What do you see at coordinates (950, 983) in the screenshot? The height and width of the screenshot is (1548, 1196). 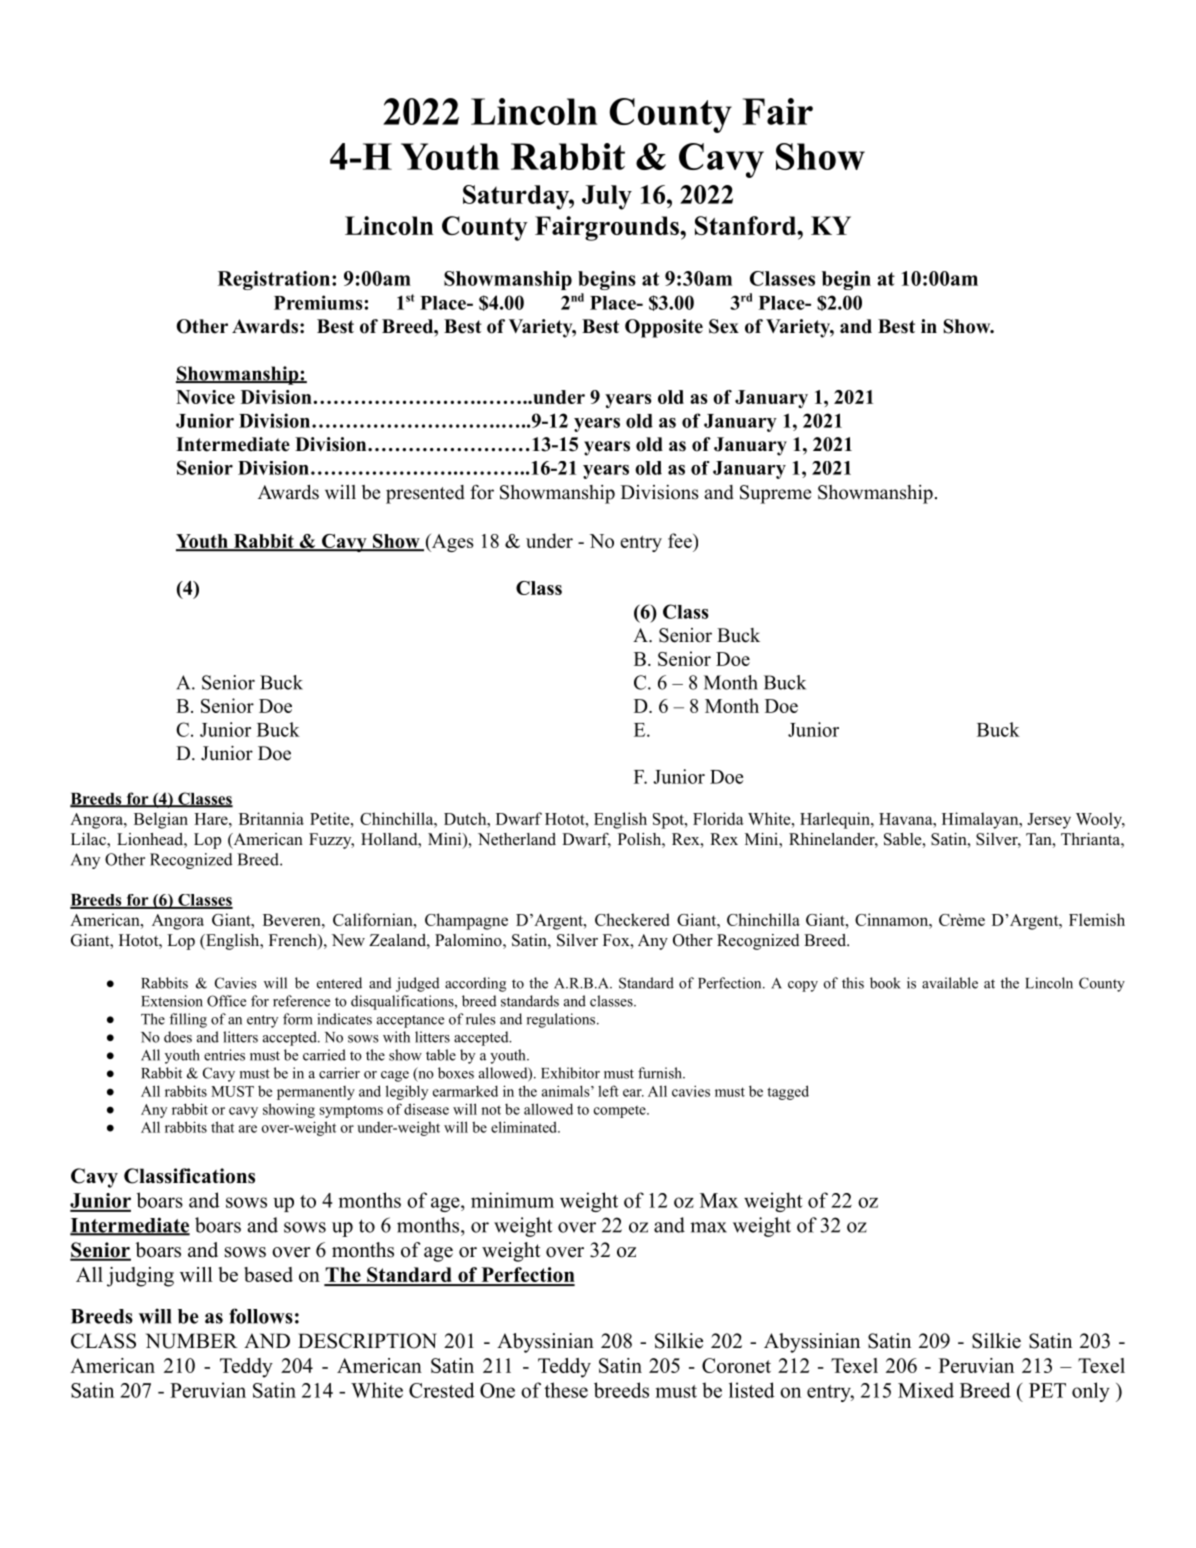 I see `available` at bounding box center [950, 983].
